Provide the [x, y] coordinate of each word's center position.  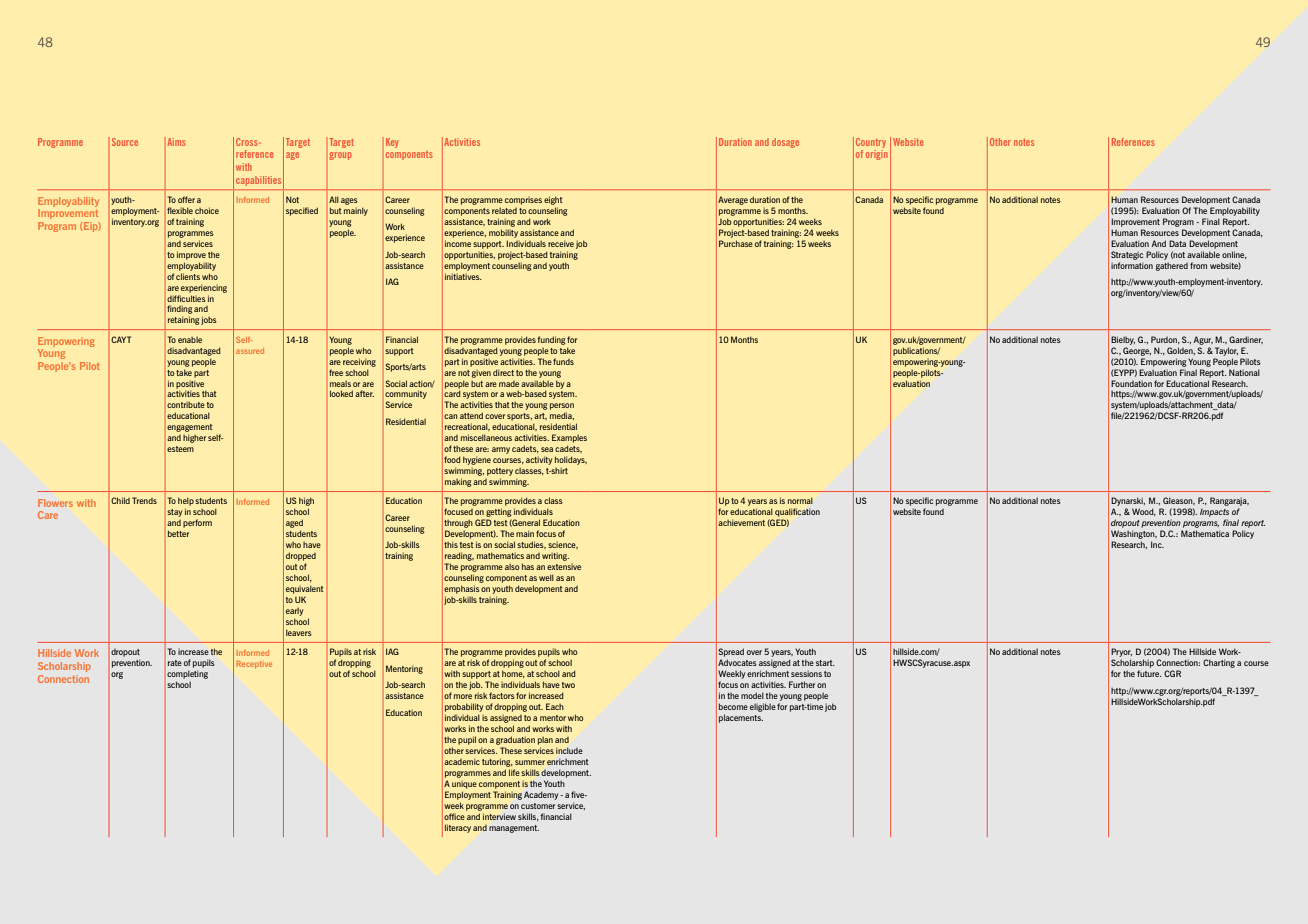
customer [538, 806]
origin [877, 155]
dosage [785, 143]
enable [190, 340]
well [546, 577]
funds [563, 361]
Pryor [1121, 652]
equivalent [305, 589]
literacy [458, 828]
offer [186, 199]
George [1137, 351]
